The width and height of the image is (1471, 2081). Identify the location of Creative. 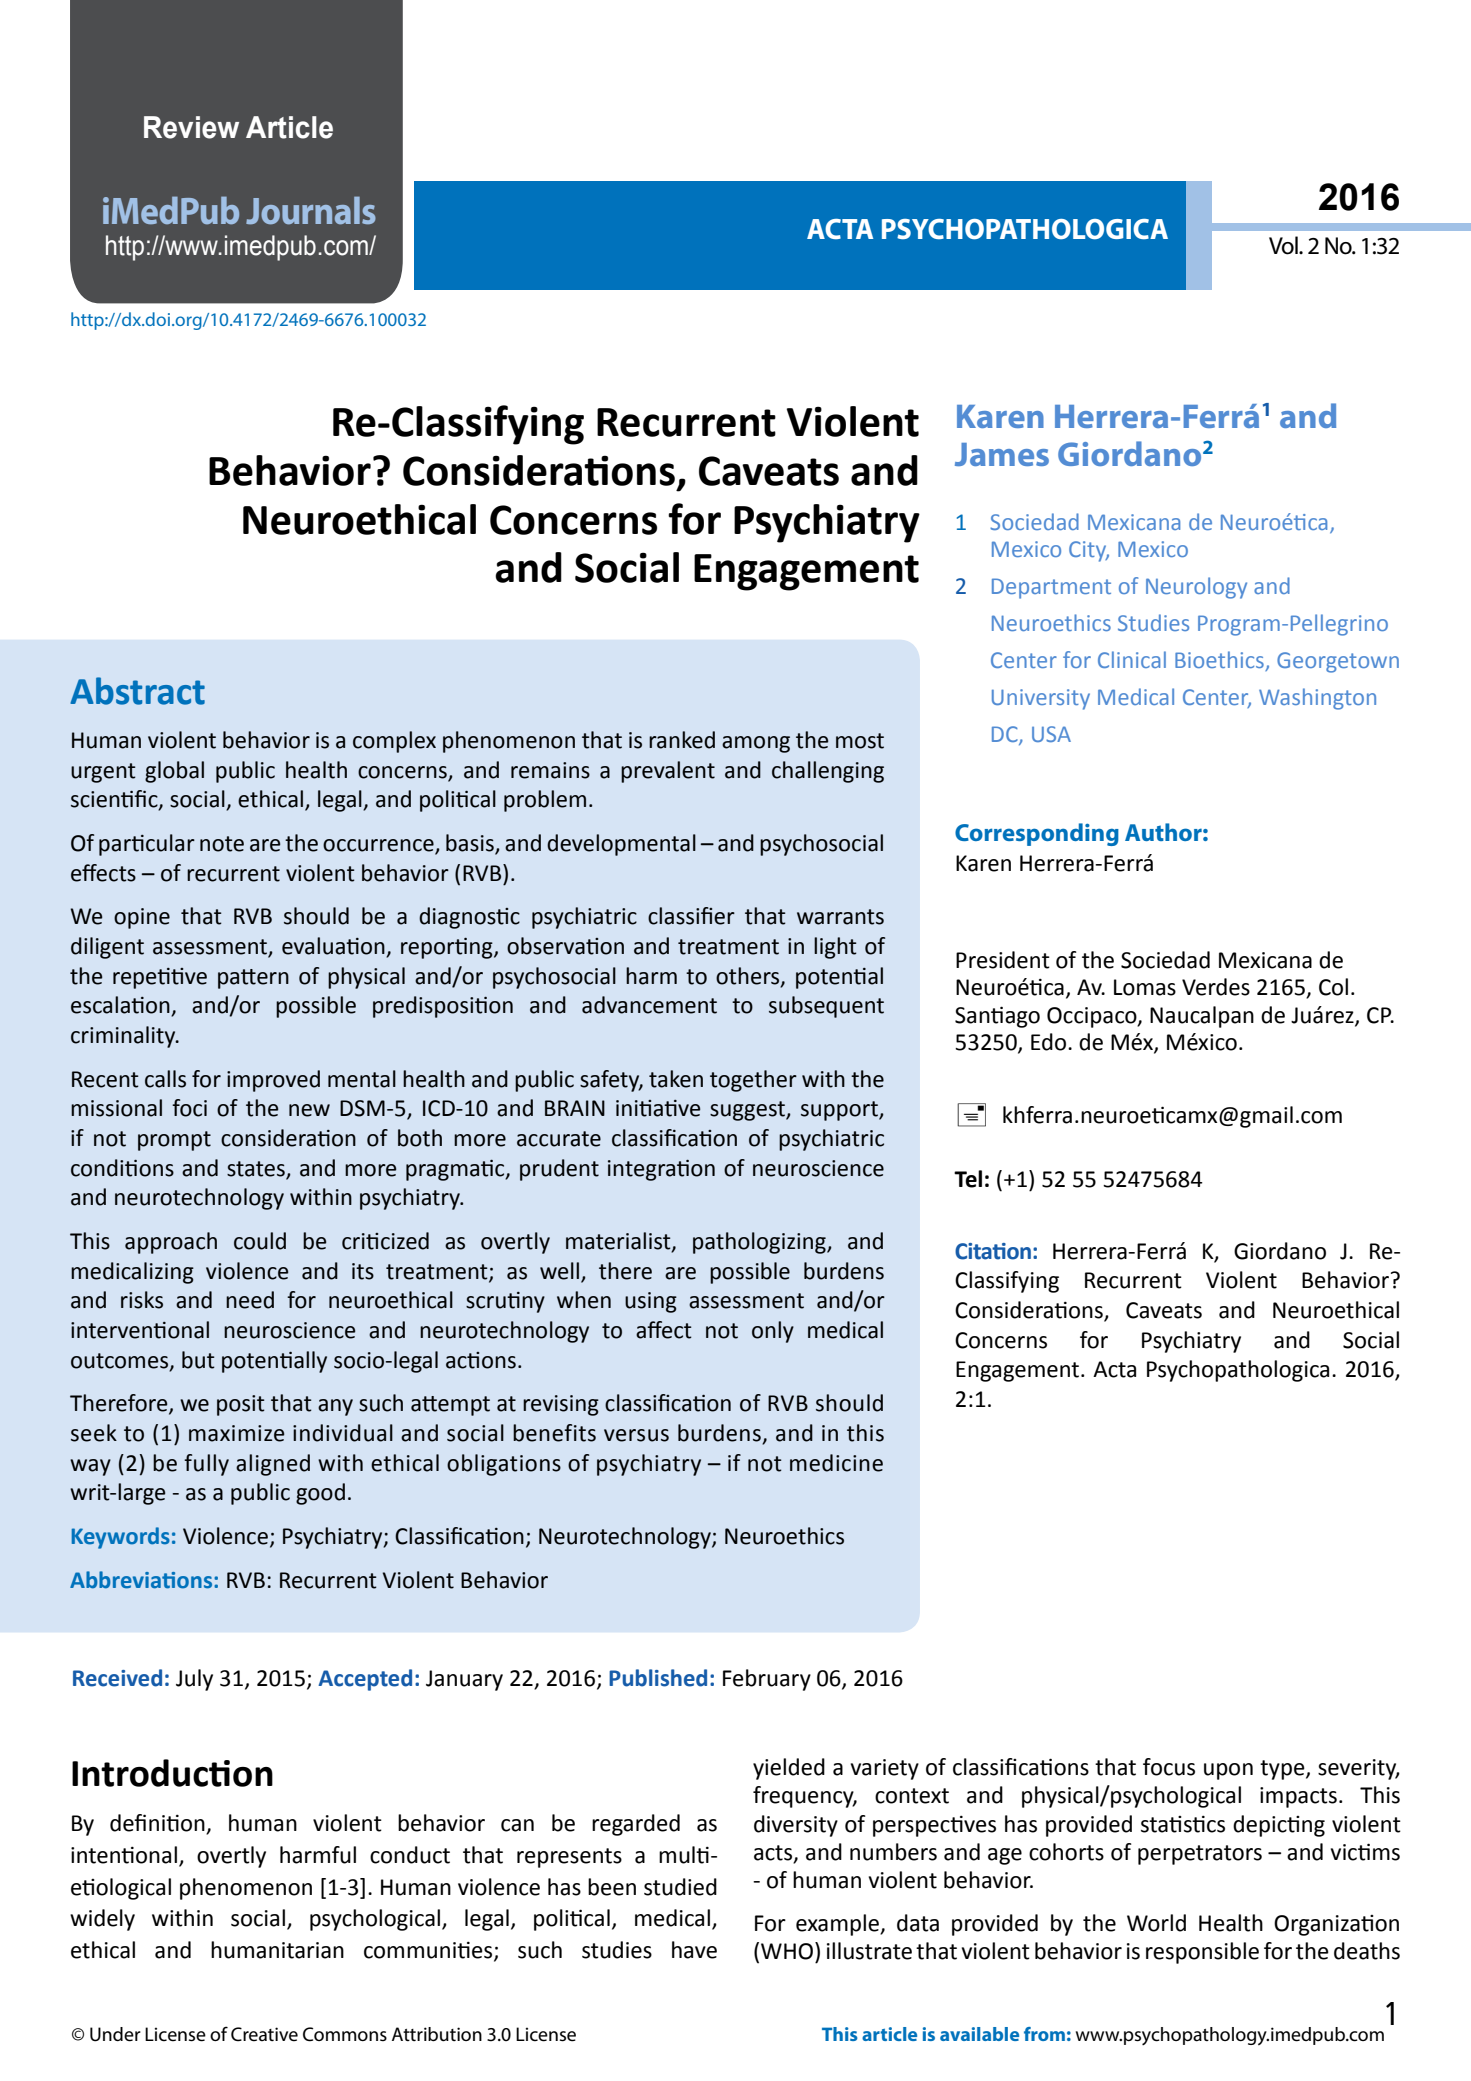
(264, 2034).
